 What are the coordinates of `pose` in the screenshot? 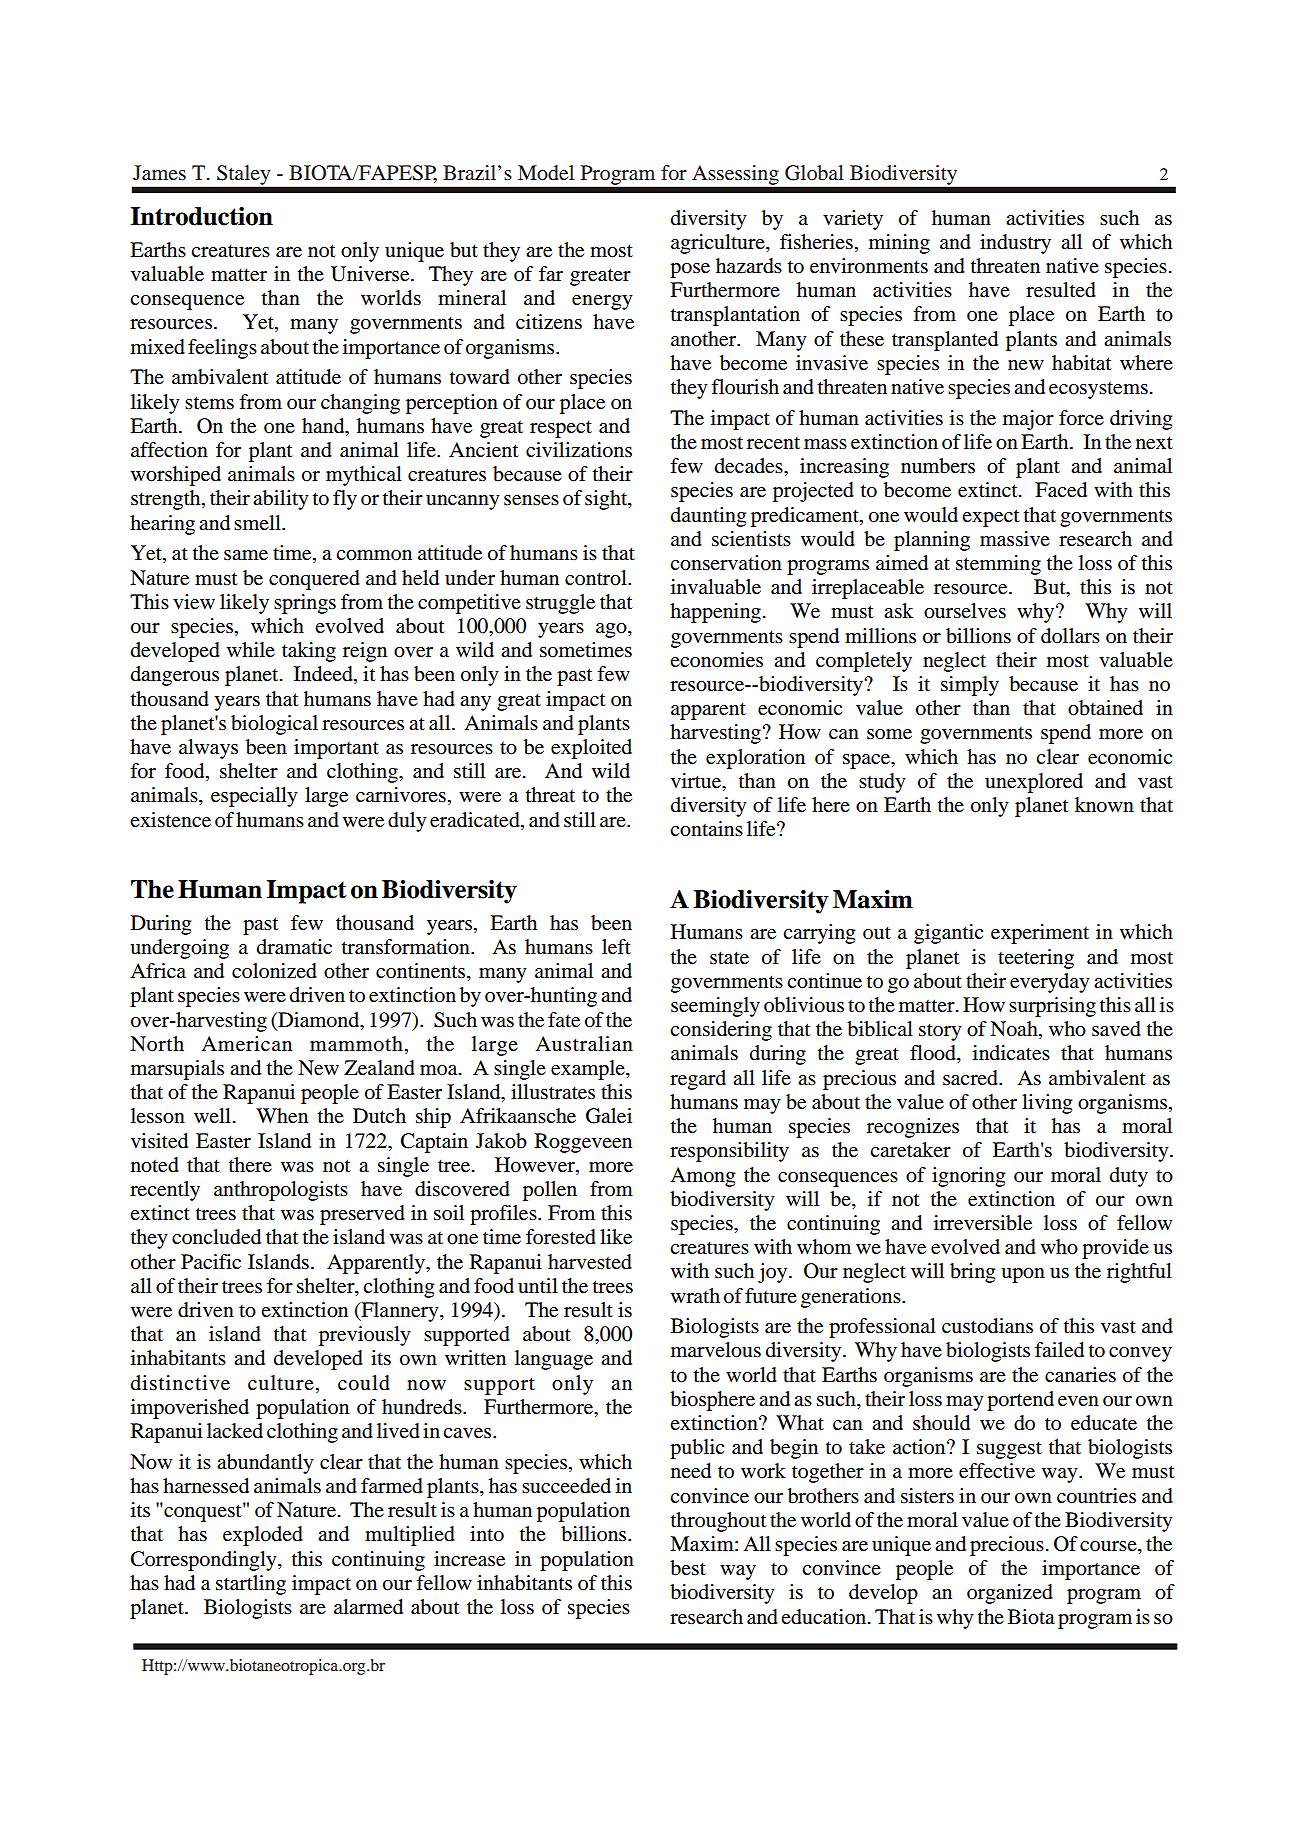 It's located at (690, 270).
